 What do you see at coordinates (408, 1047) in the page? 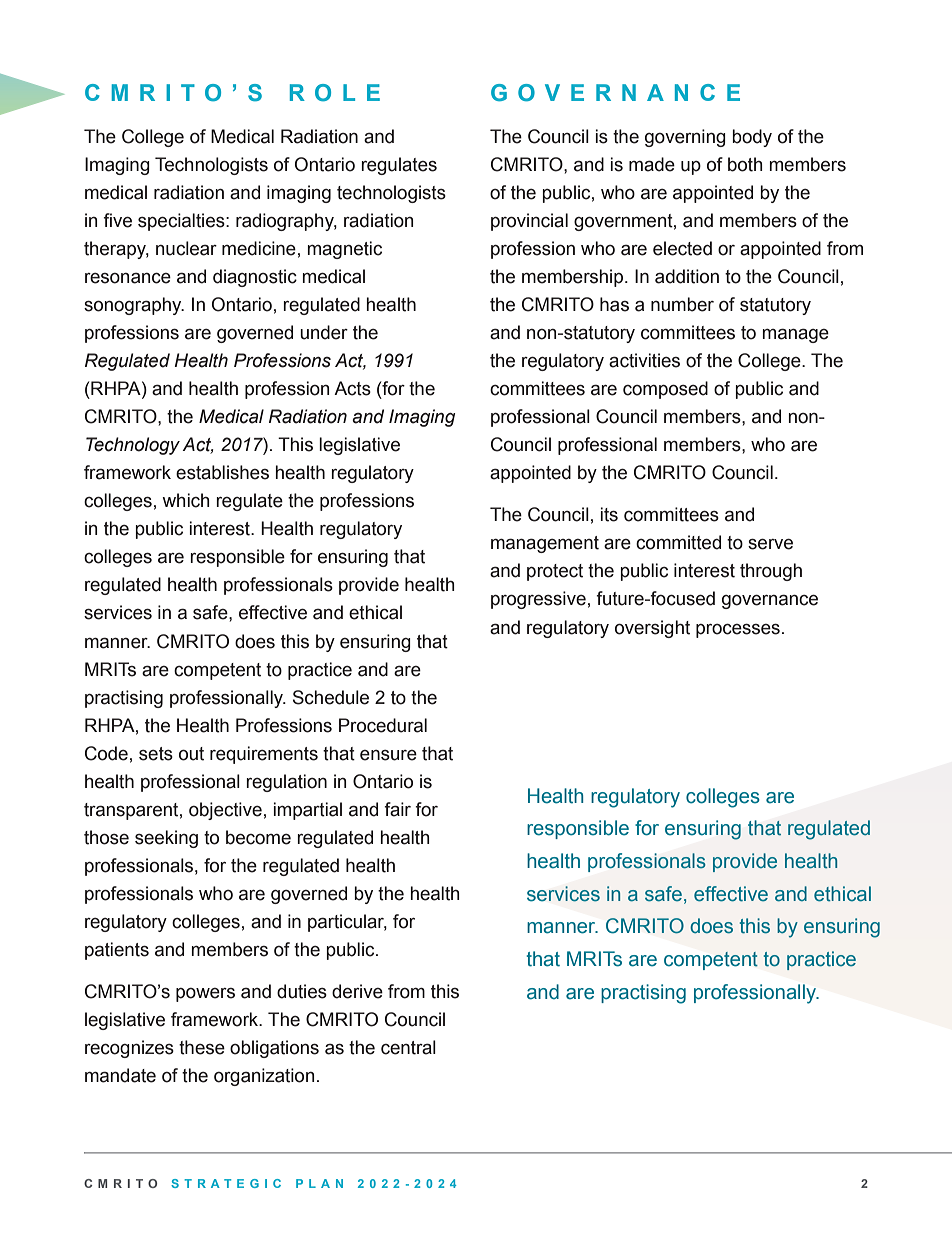
I see `central` at bounding box center [408, 1047].
